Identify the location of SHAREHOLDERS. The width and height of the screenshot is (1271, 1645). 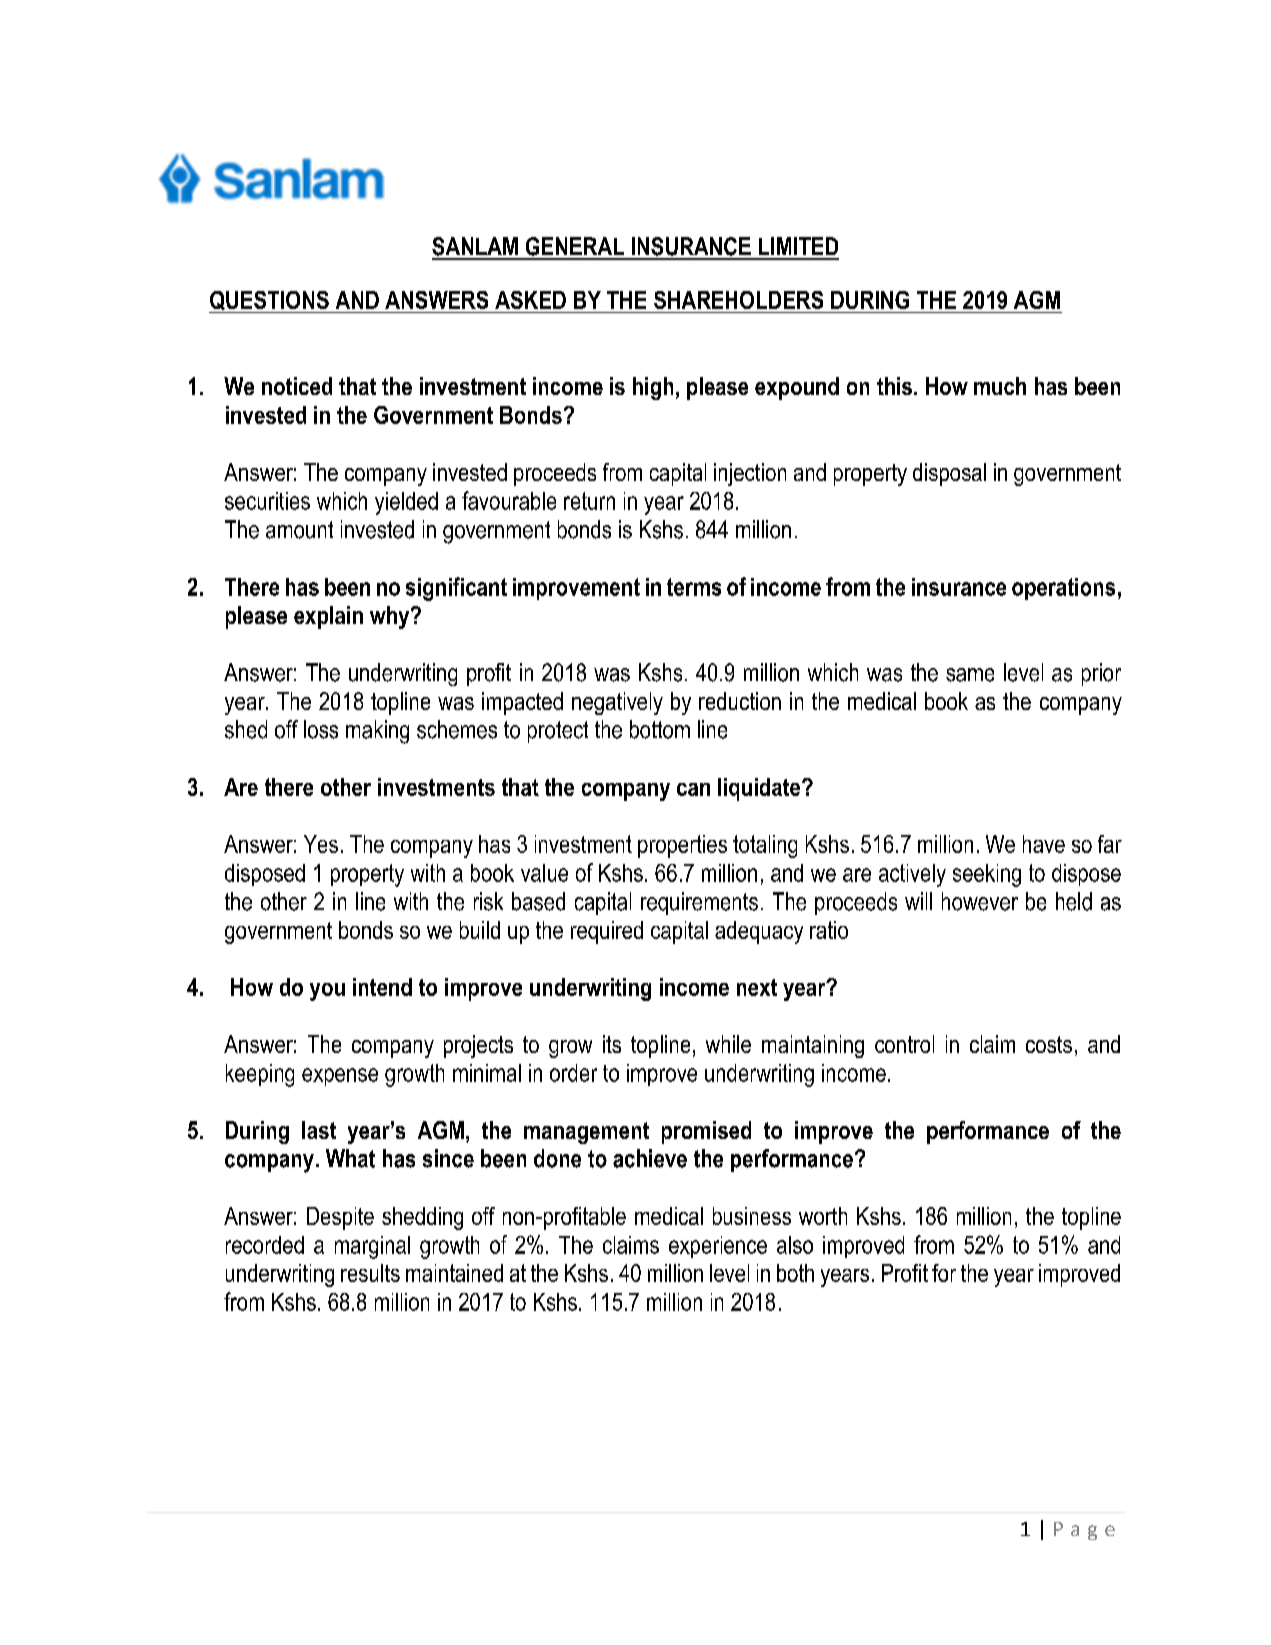
(738, 300).
